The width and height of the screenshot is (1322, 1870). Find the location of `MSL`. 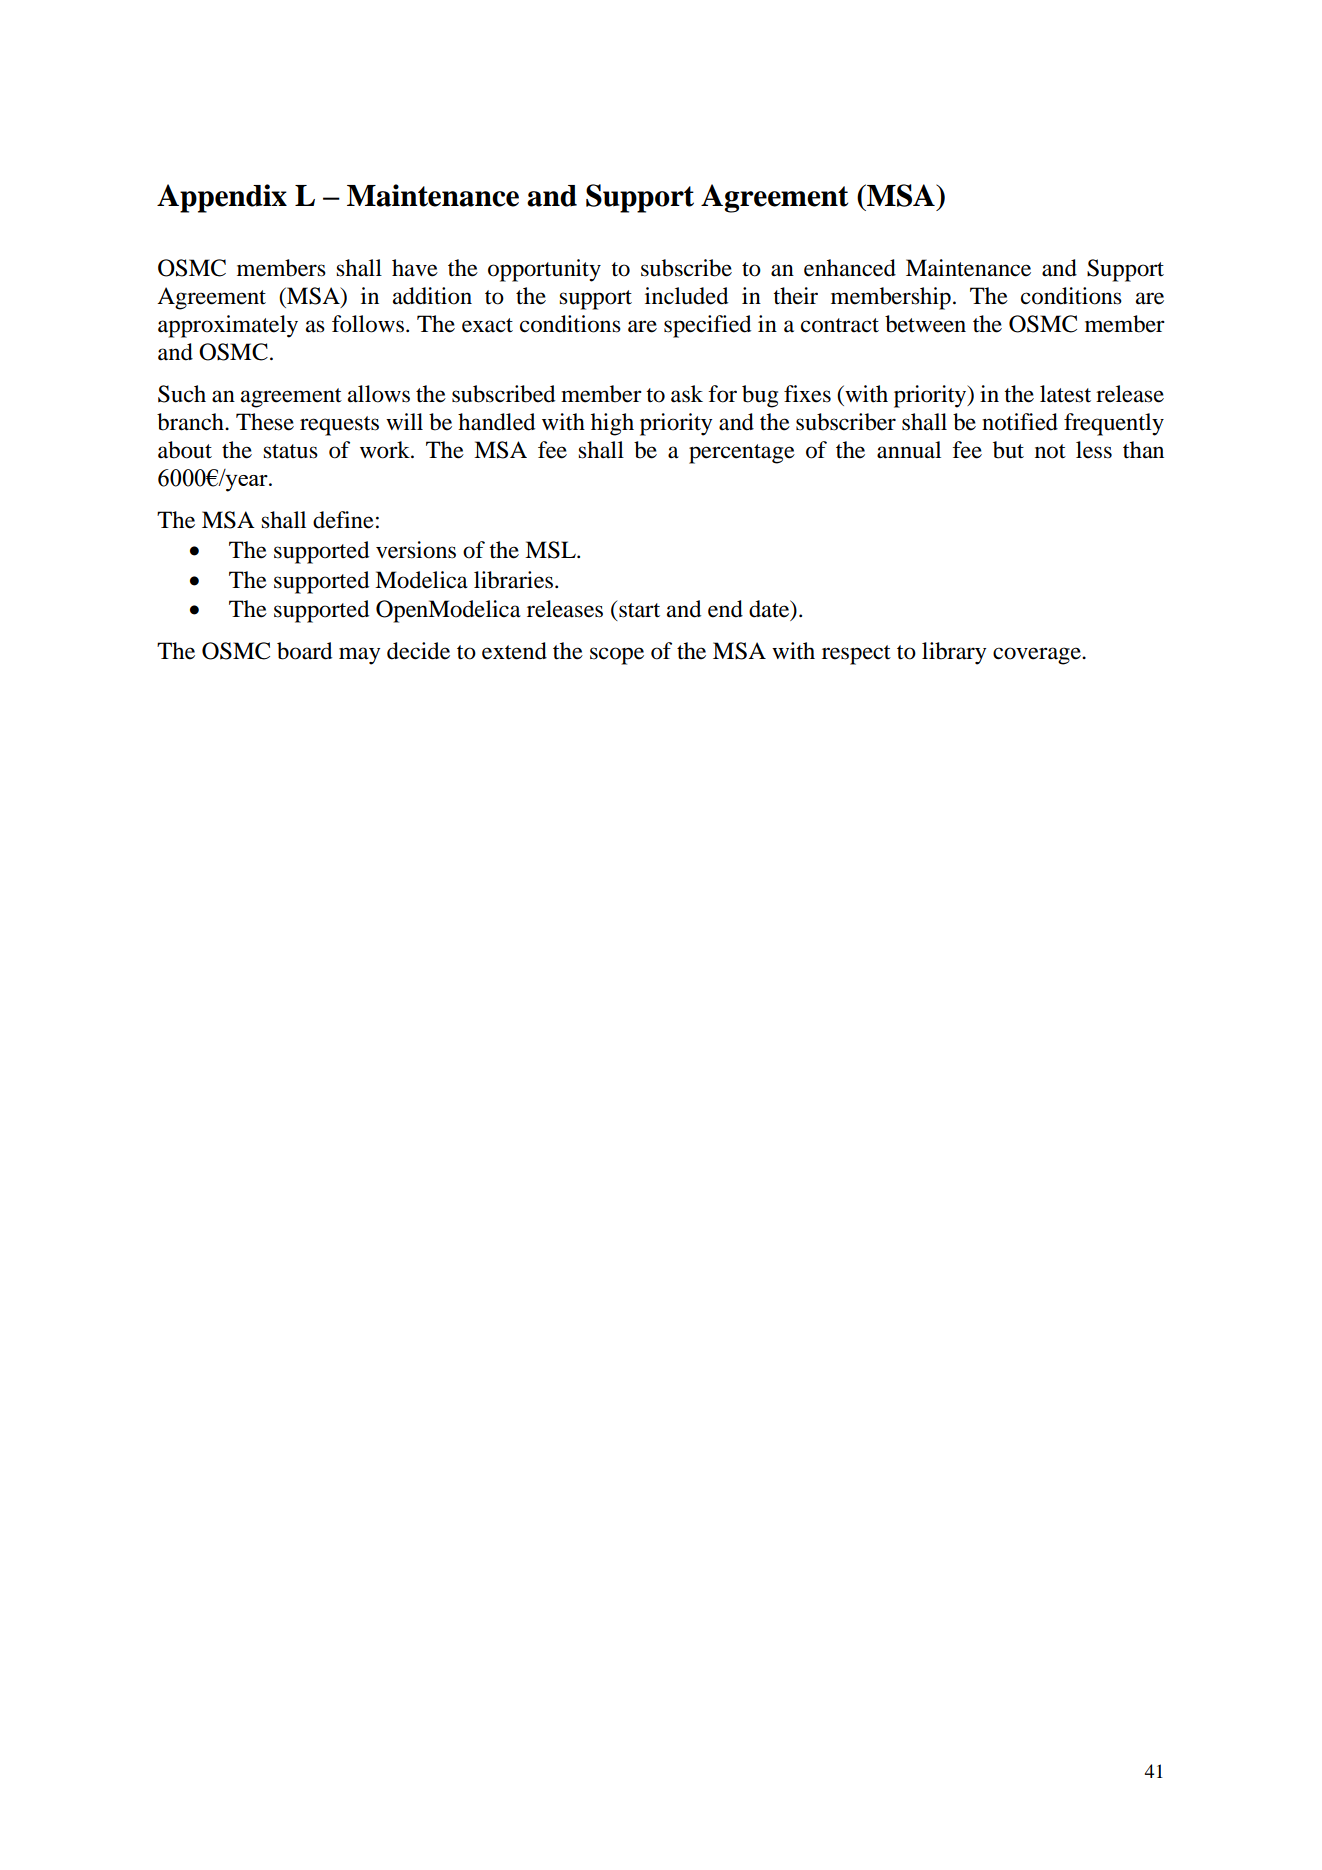

MSL is located at coordinates (551, 550).
